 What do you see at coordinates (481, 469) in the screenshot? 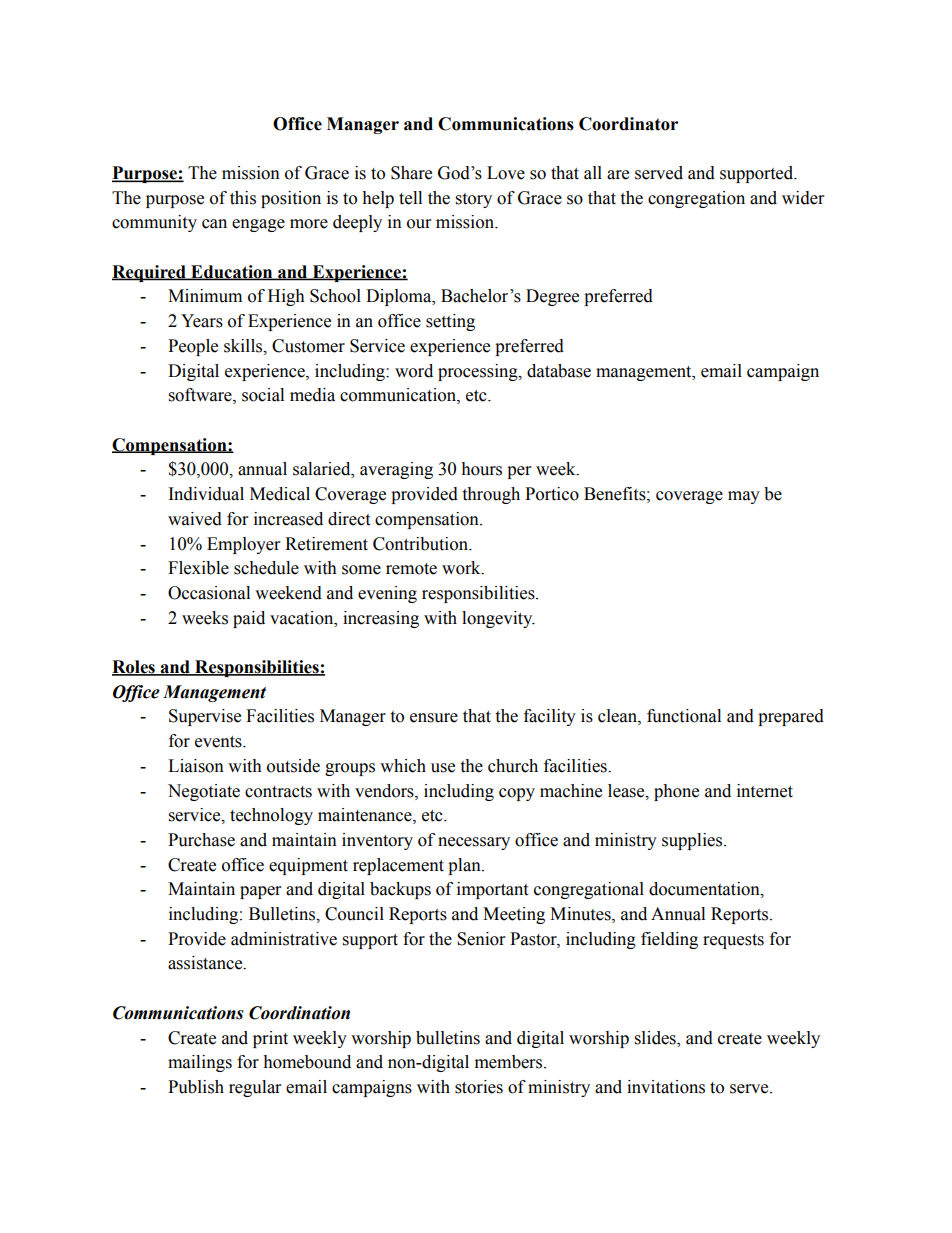
I see `hours` at bounding box center [481, 469].
